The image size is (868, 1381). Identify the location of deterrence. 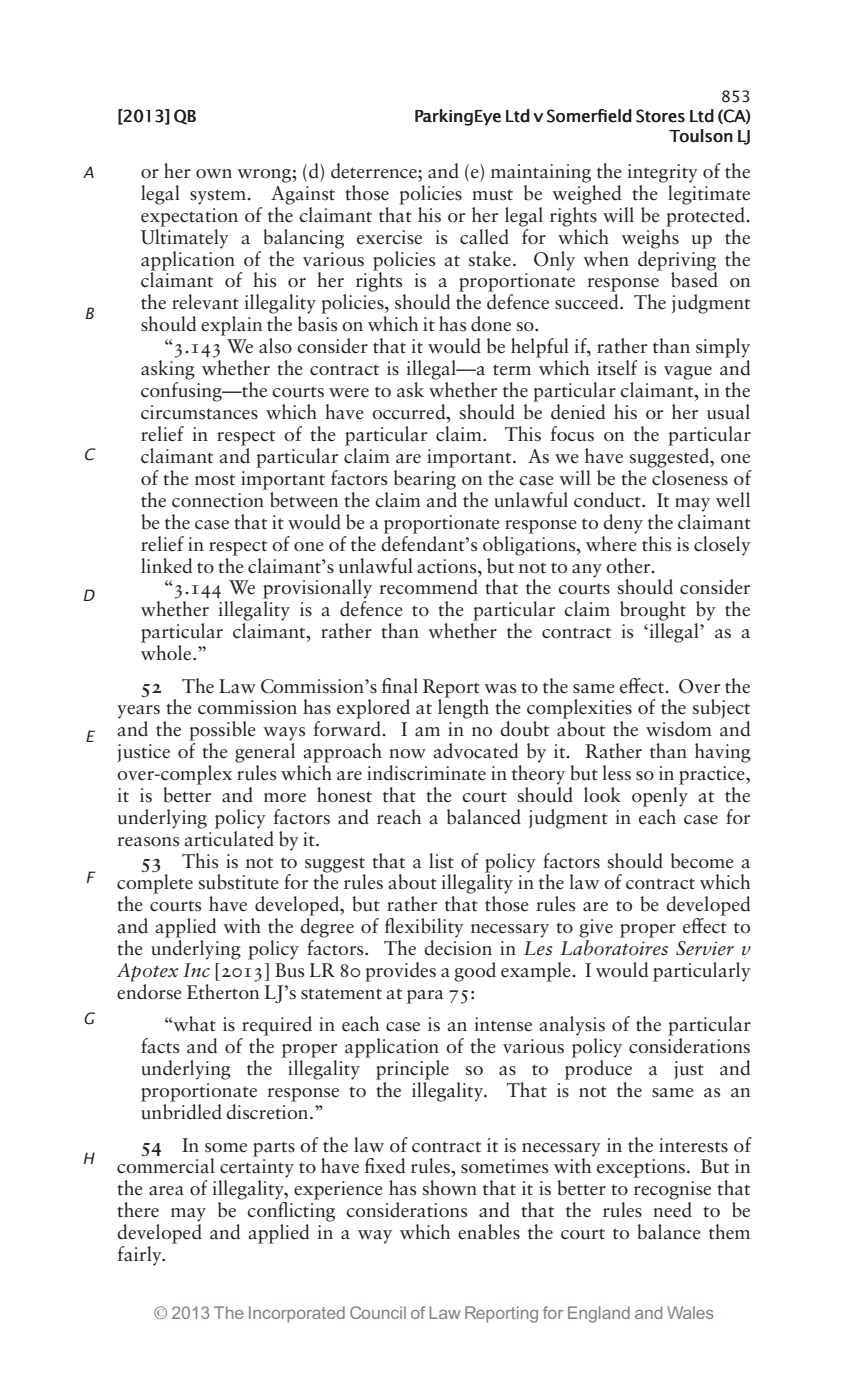
(375, 171).
